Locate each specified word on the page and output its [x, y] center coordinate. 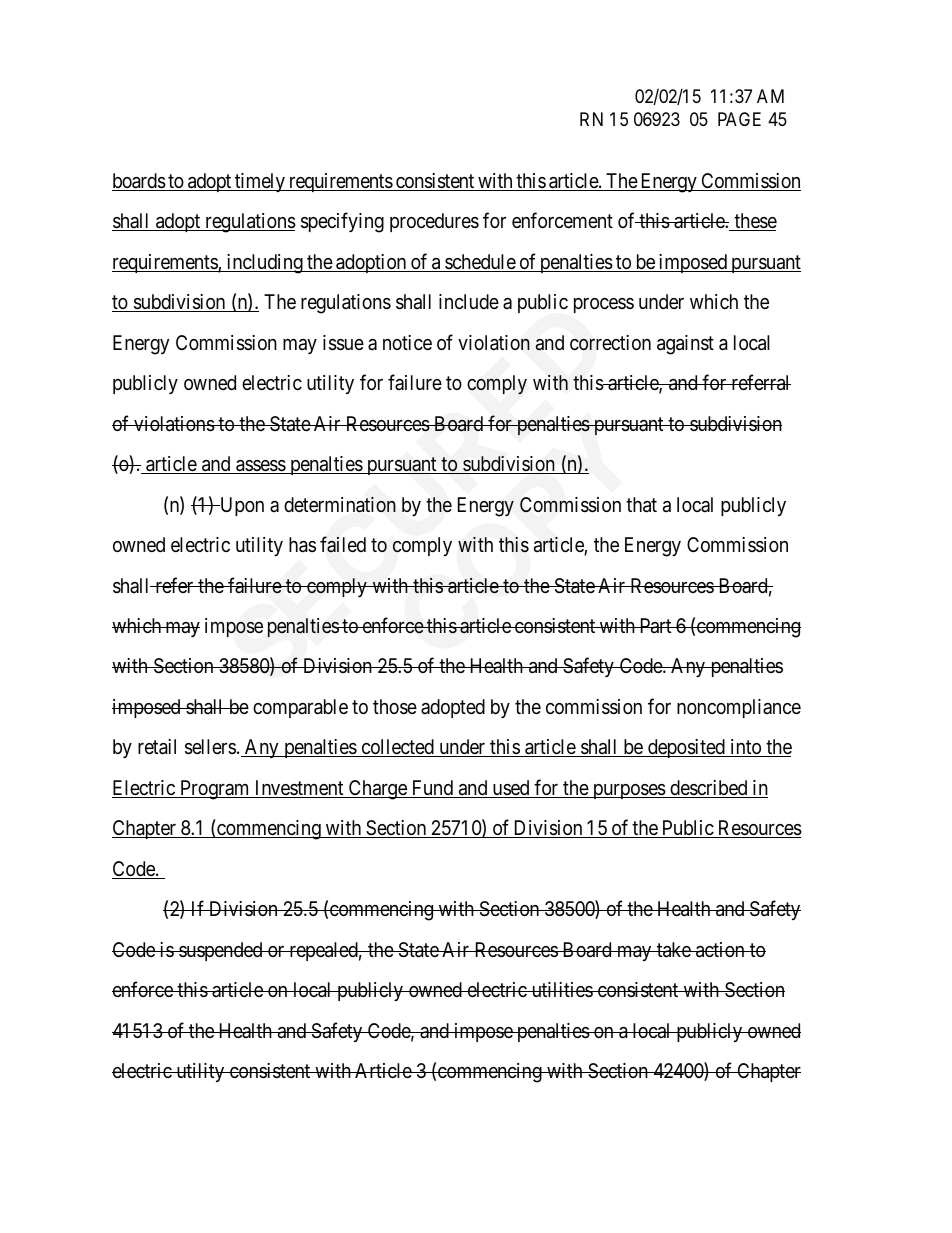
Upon [241, 506]
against [685, 345]
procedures [434, 222]
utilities [561, 989]
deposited [686, 748]
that [641, 505]
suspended [221, 951]
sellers [210, 747]
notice [407, 342]
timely [260, 182]
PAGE [739, 119]
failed [343, 544]
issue [343, 343]
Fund [432, 789]
